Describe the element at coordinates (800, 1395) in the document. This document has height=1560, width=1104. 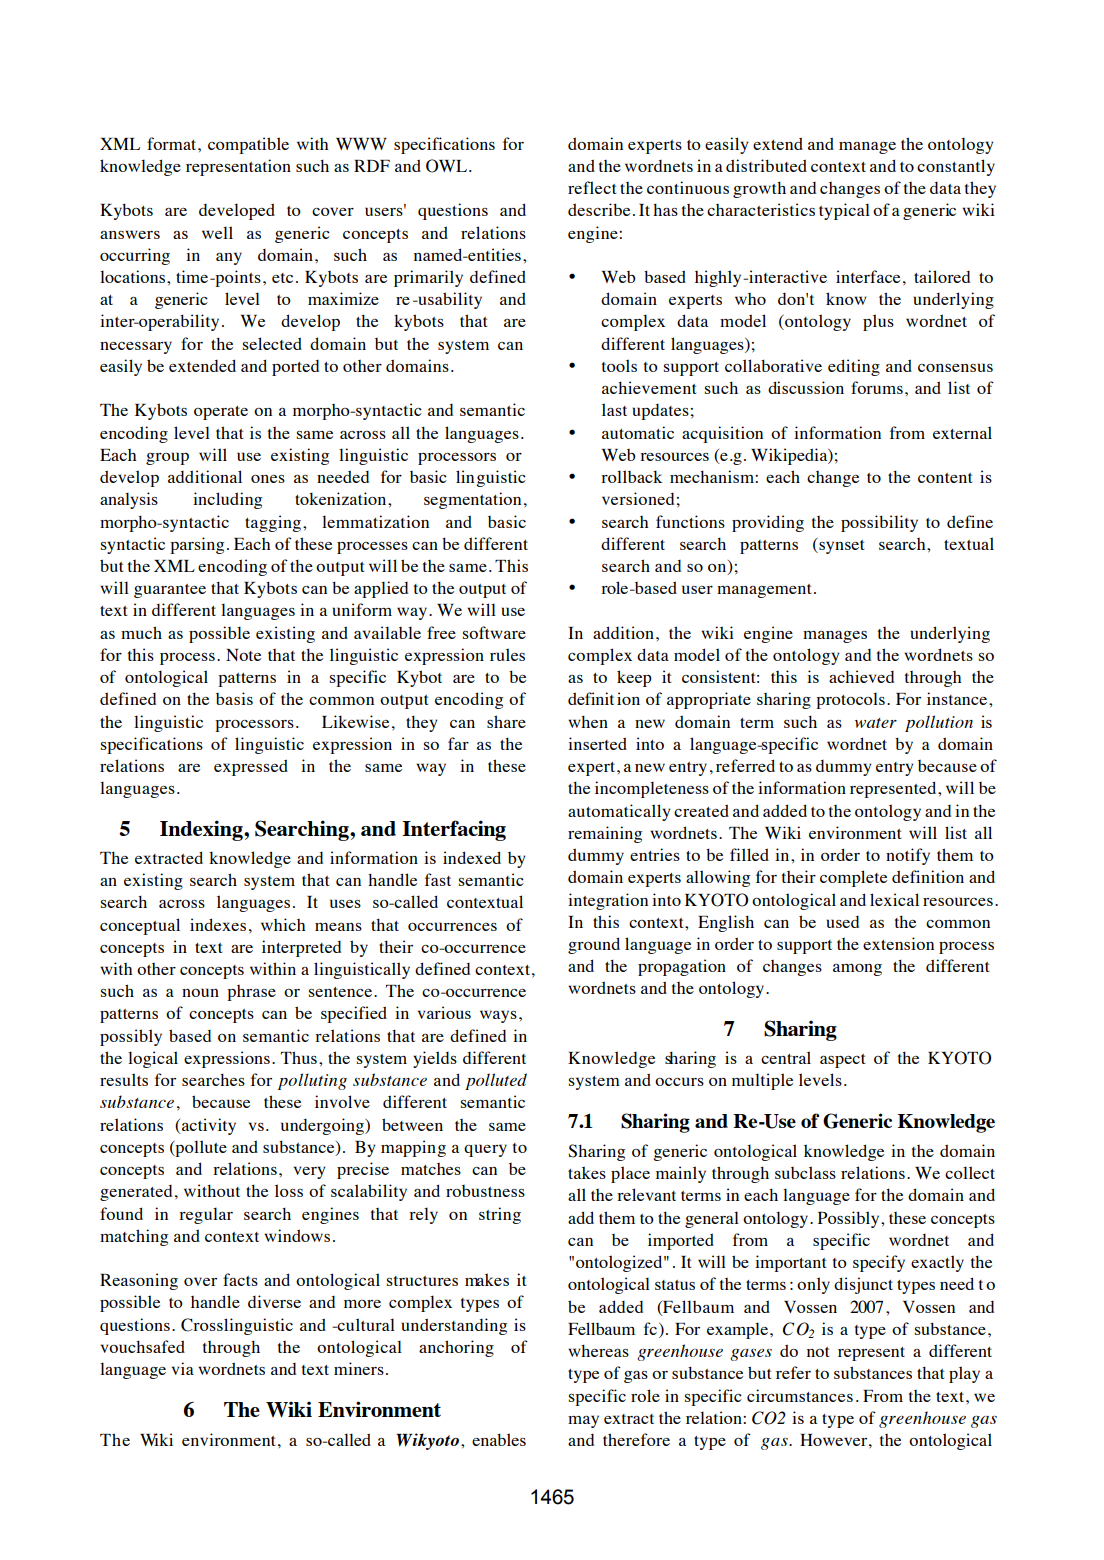
I see `circumstances` at that location.
